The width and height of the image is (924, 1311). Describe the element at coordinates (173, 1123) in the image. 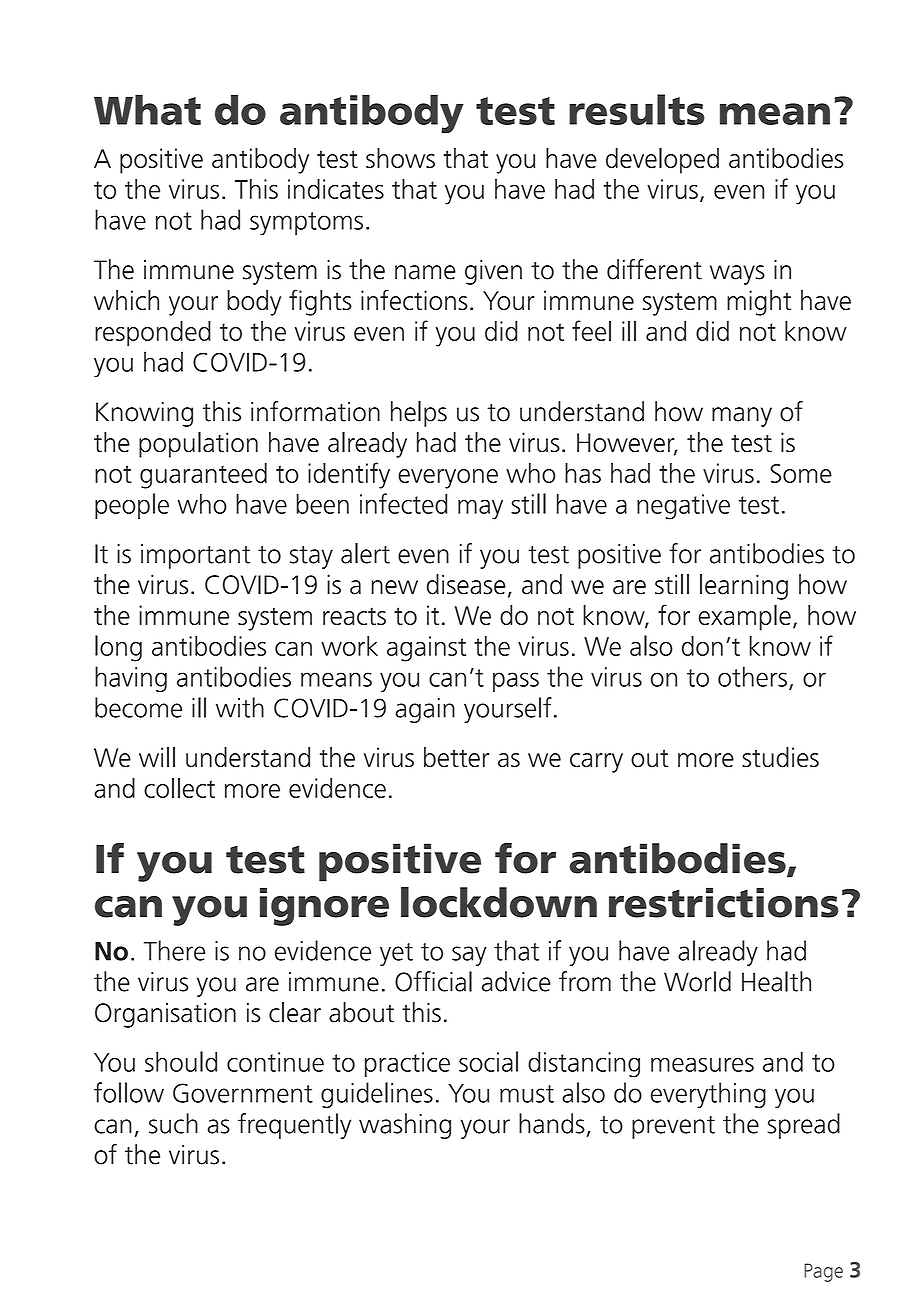

I see `such` at that location.
